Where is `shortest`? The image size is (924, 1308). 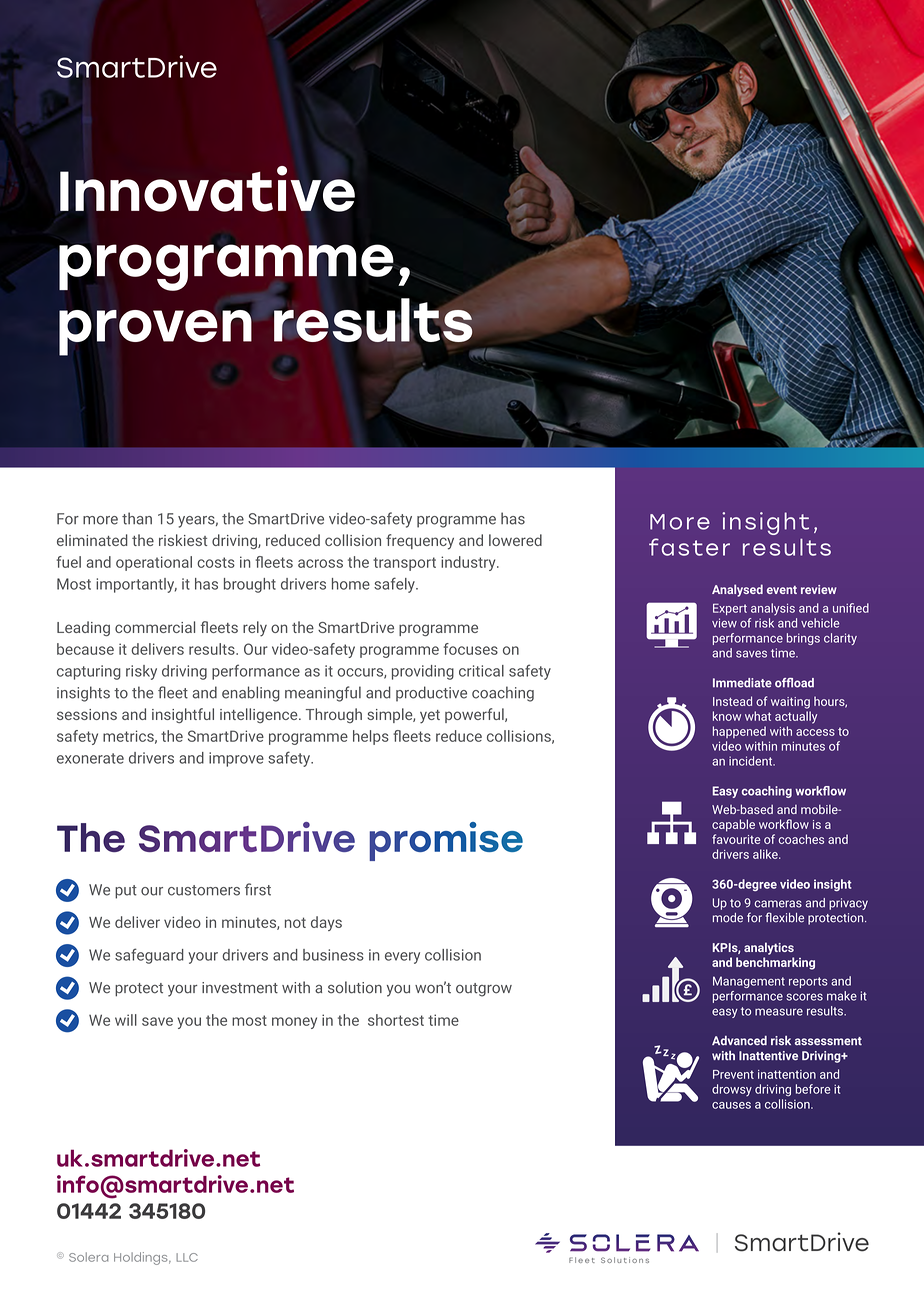 shortest is located at coordinates (396, 1020).
